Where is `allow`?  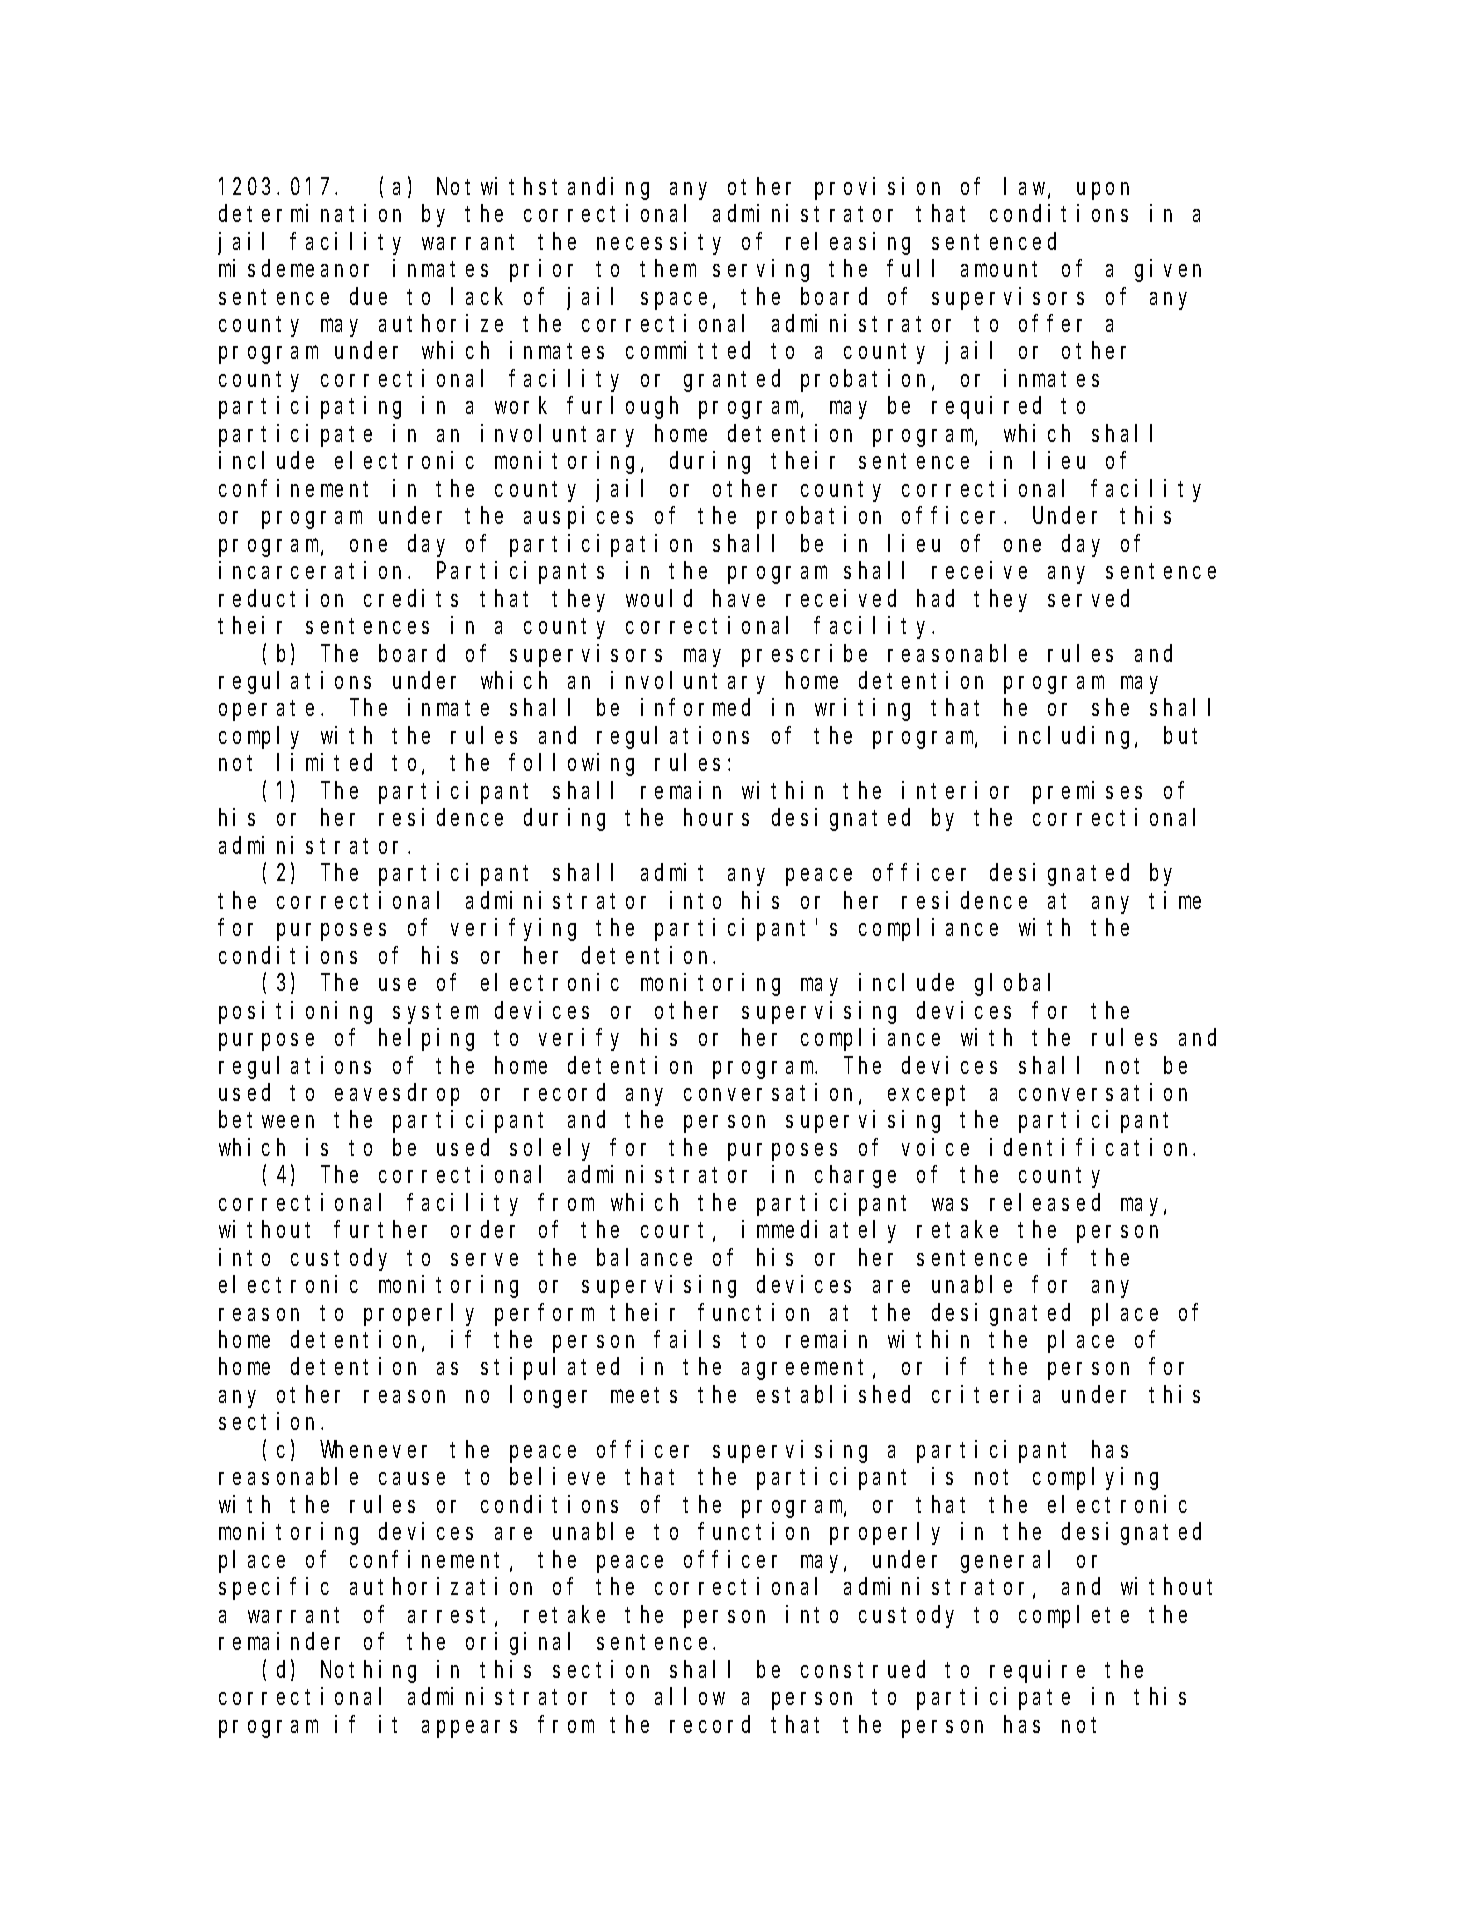
allow is located at coordinates (690, 1696).
